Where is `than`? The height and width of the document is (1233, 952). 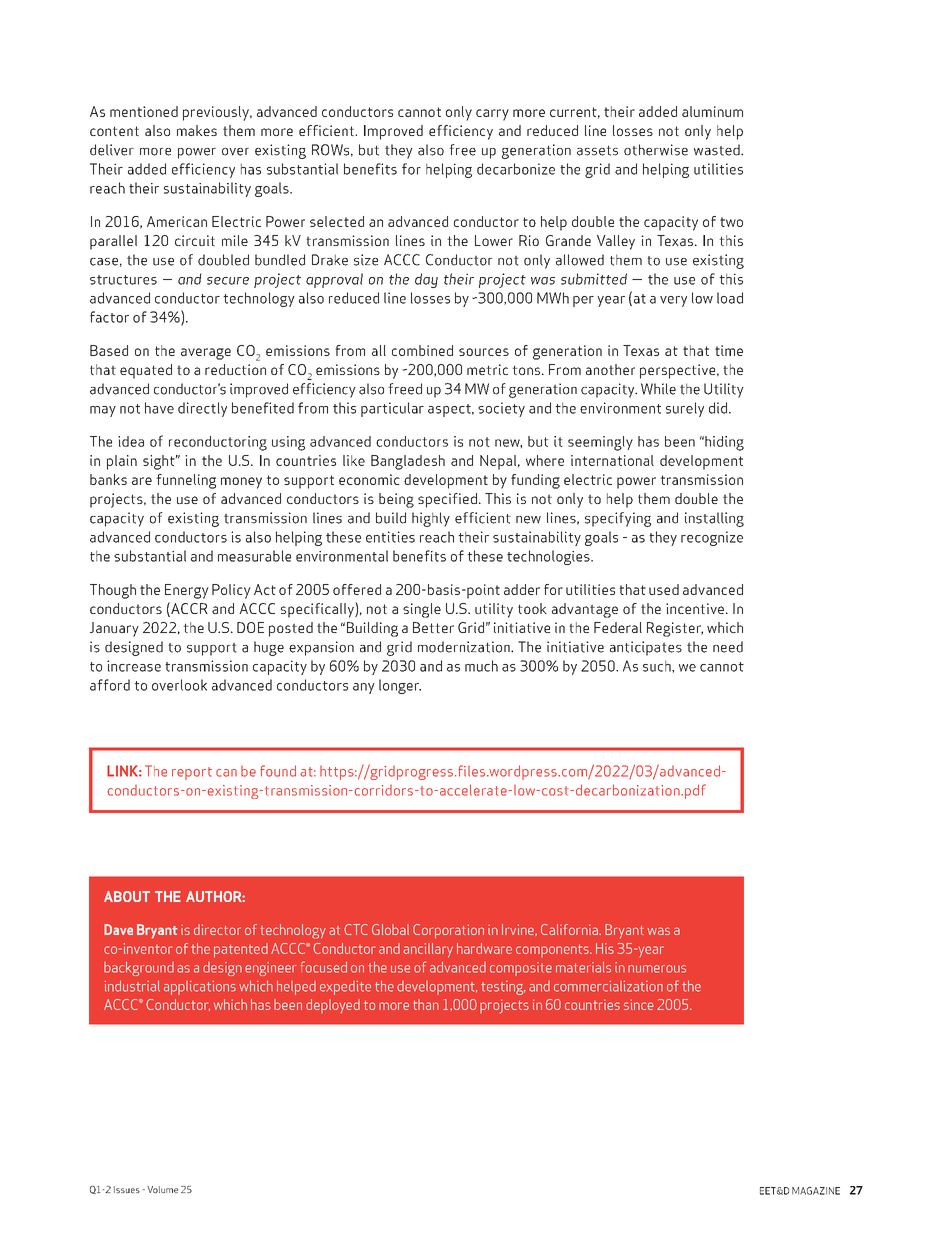 than is located at coordinates (426, 1004).
